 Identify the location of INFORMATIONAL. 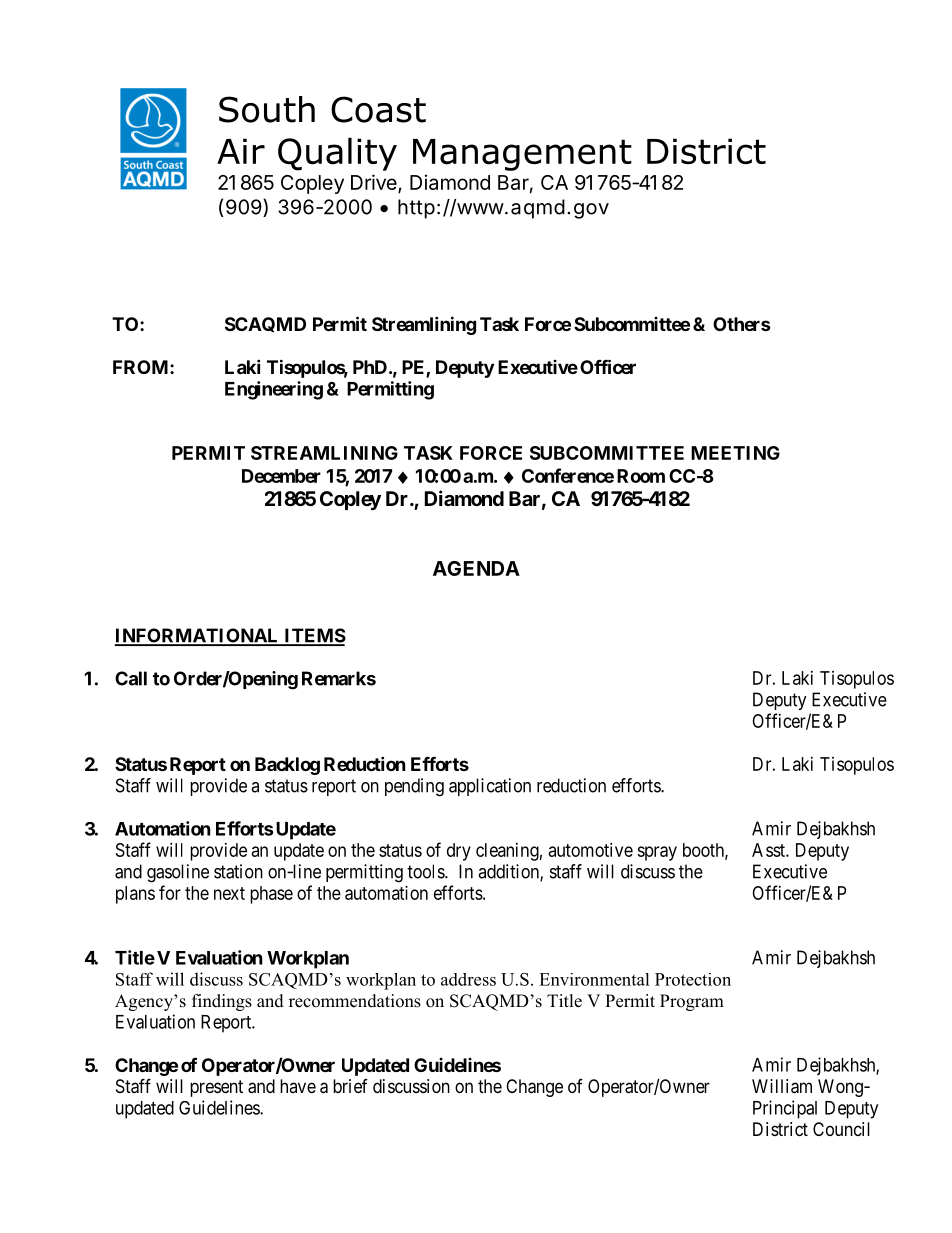
(198, 636).
